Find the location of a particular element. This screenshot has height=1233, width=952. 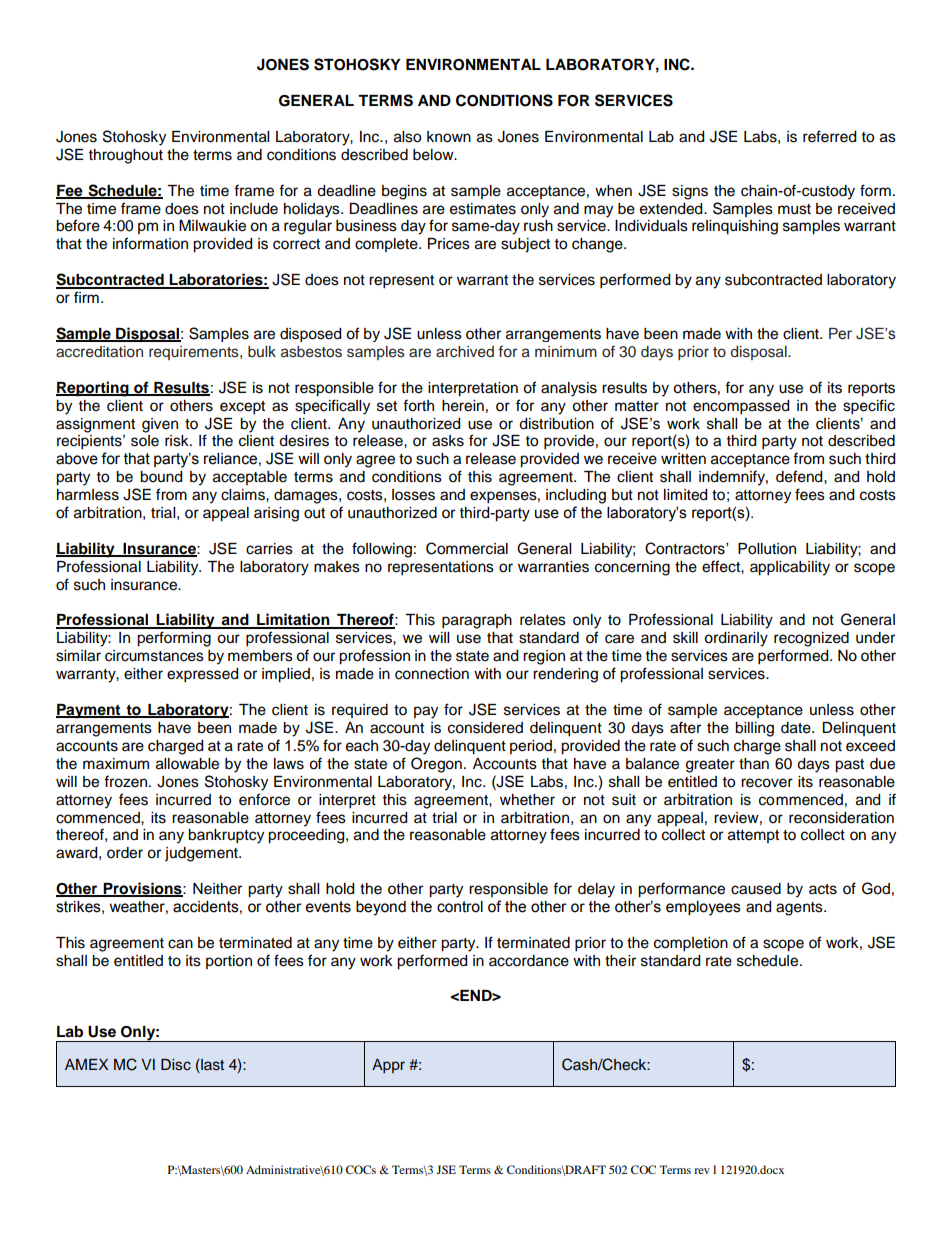

paragraph is located at coordinates (477, 621).
